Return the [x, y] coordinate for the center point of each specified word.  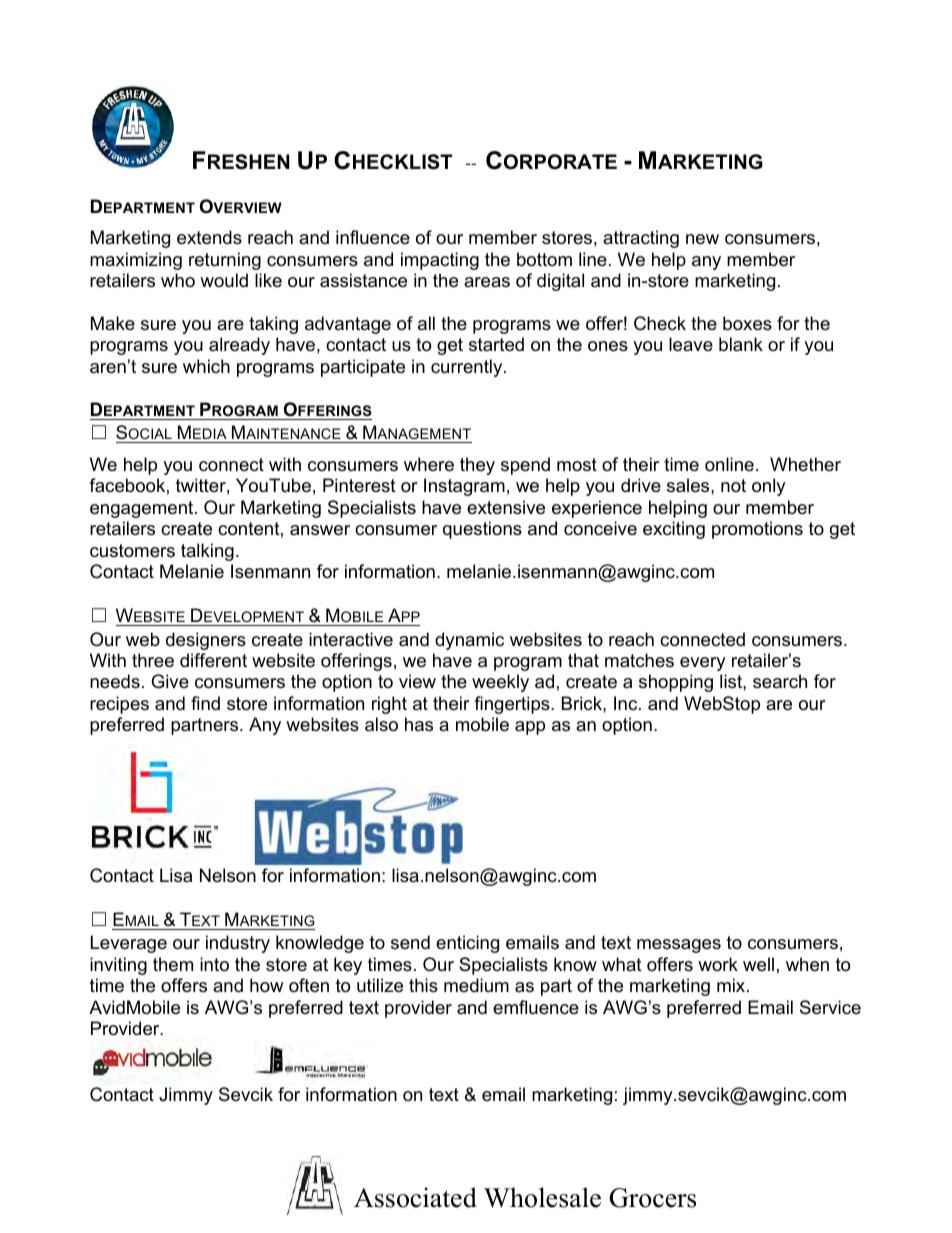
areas [487, 282]
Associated [415, 1197]
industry [238, 944]
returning [225, 261]
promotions [757, 530]
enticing [467, 944]
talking [207, 552]
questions [482, 530]
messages [679, 946]
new [702, 239]
